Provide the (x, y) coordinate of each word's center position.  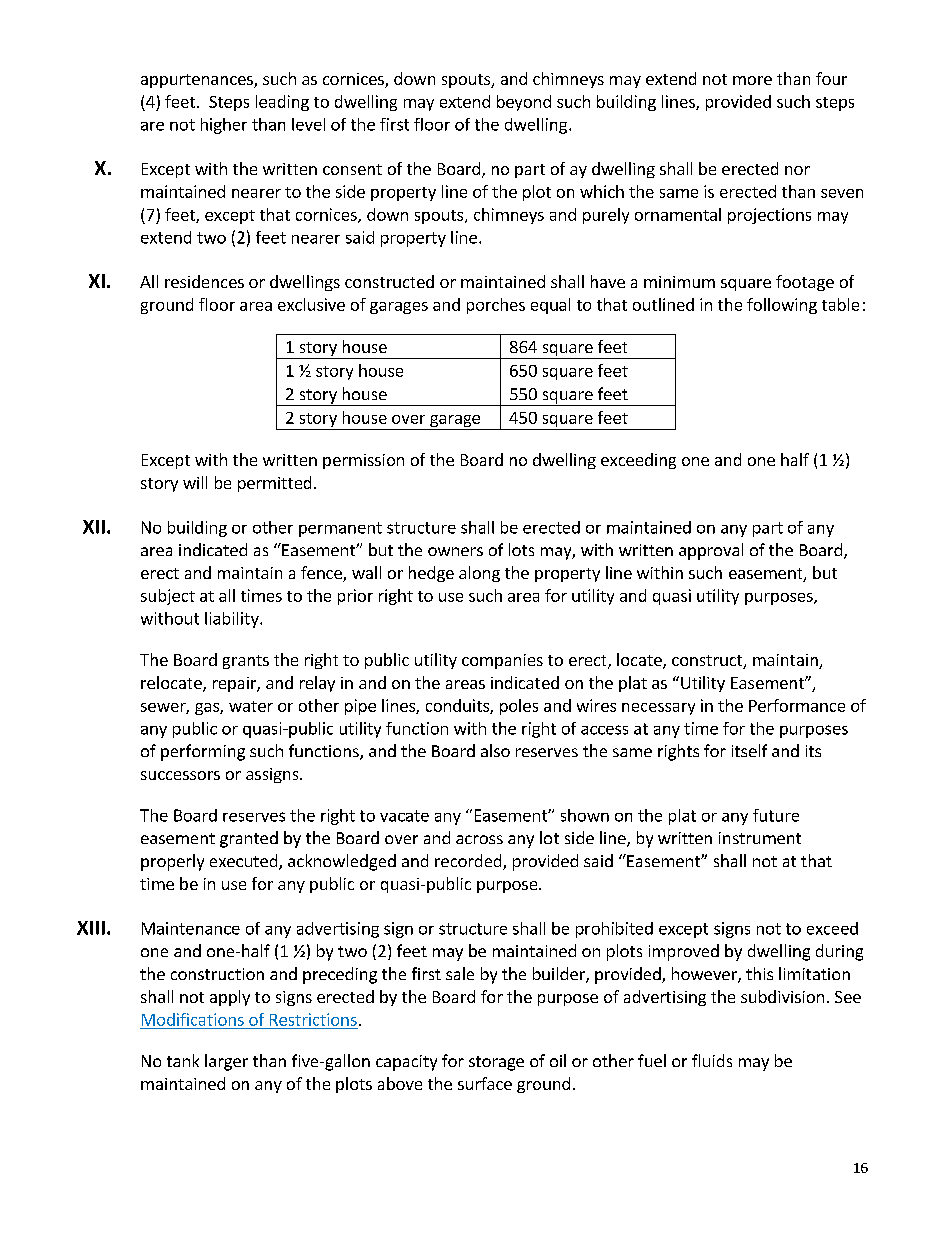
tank (183, 1060)
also (495, 750)
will (195, 482)
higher (224, 126)
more (752, 80)
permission (363, 461)
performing (203, 752)
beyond (524, 103)
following (782, 306)
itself (749, 750)
